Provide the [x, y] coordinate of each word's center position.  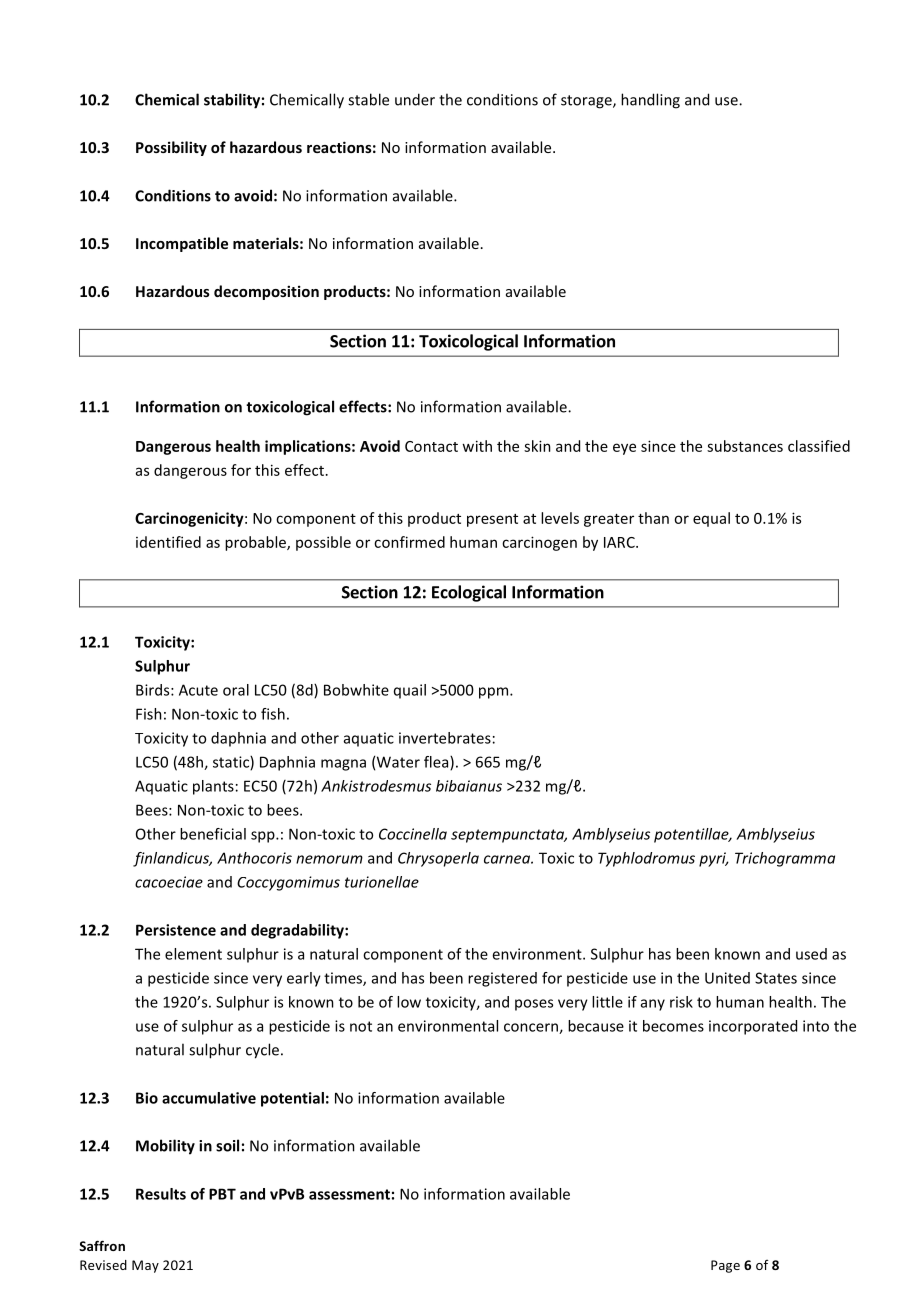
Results [161, 1194]
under [415, 99]
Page [725, 1266]
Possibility [171, 148]
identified [168, 542]
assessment [349, 1194]
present [492, 520]
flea [437, 763]
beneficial [213, 834]
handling [650, 101]
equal [711, 519]
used [811, 954]
